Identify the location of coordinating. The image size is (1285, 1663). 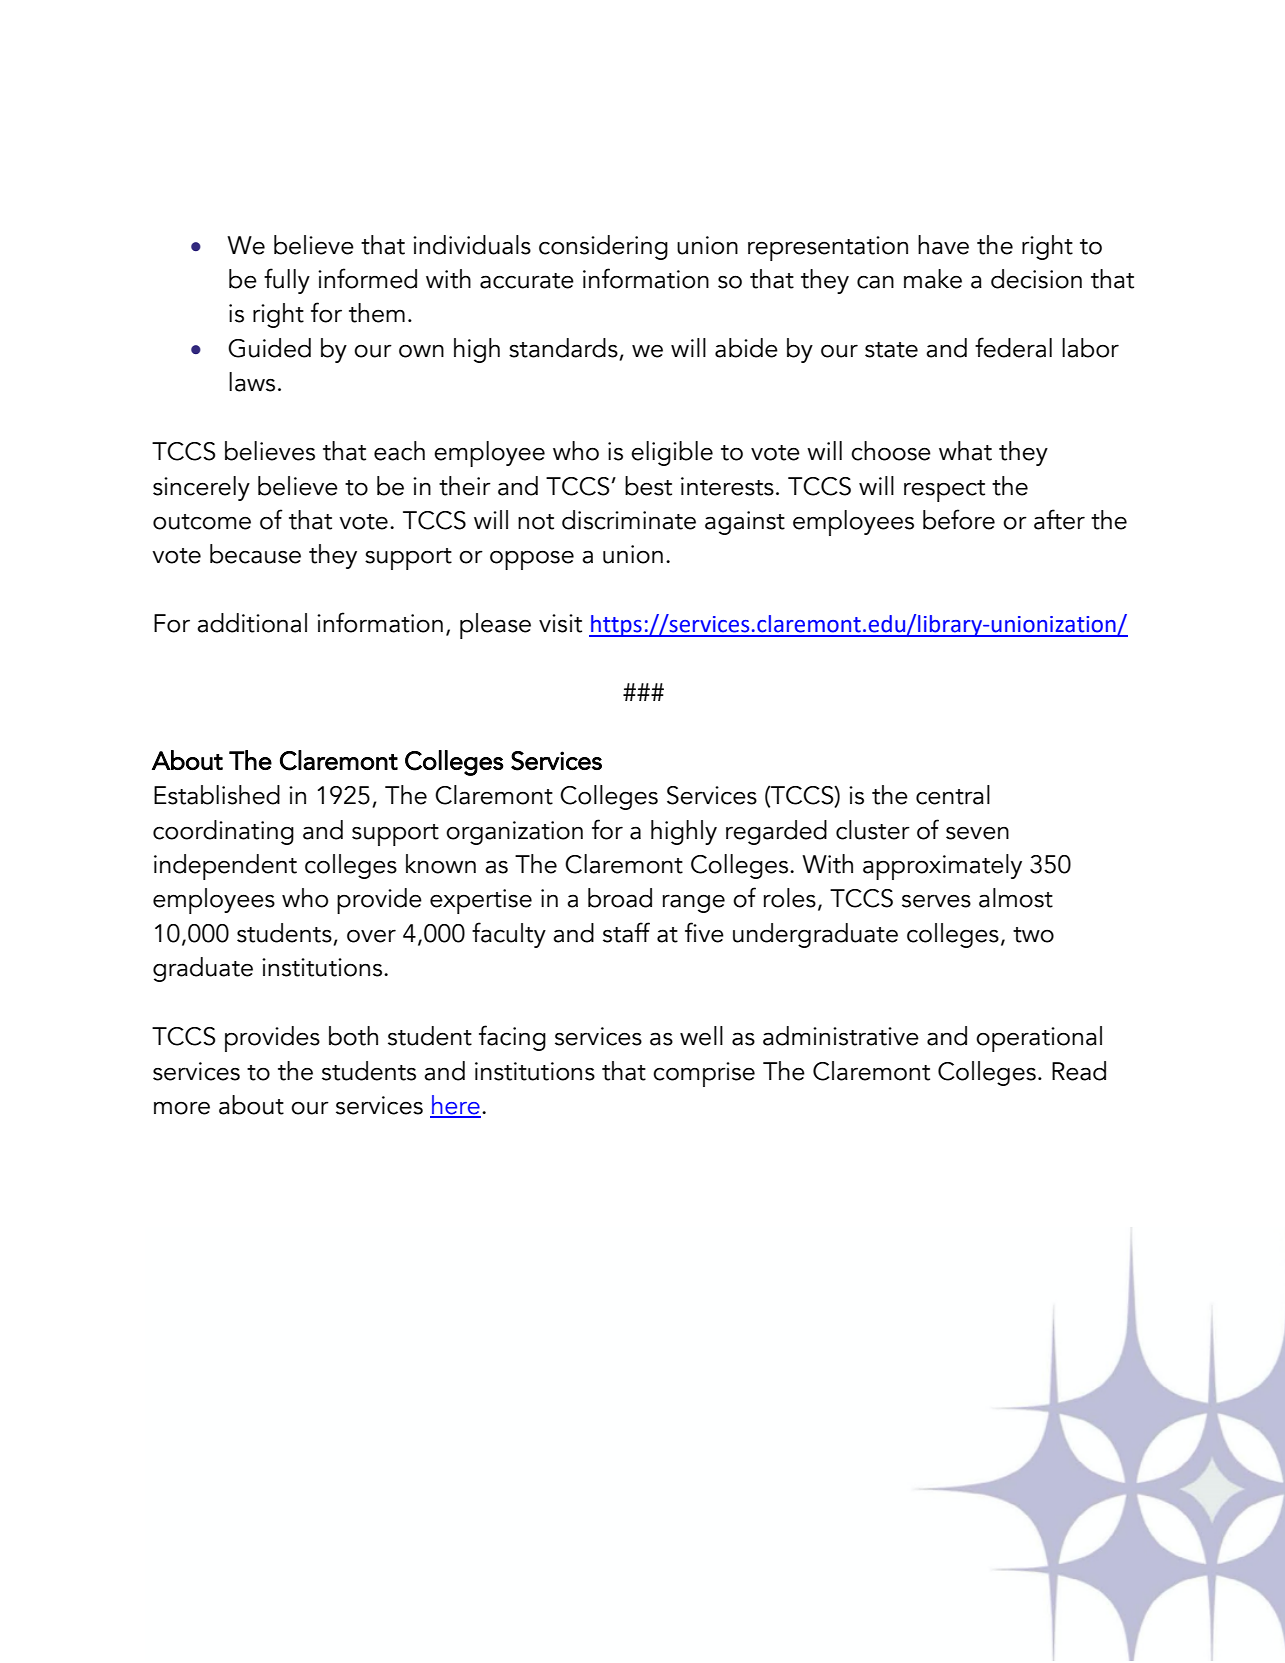
(223, 832).
